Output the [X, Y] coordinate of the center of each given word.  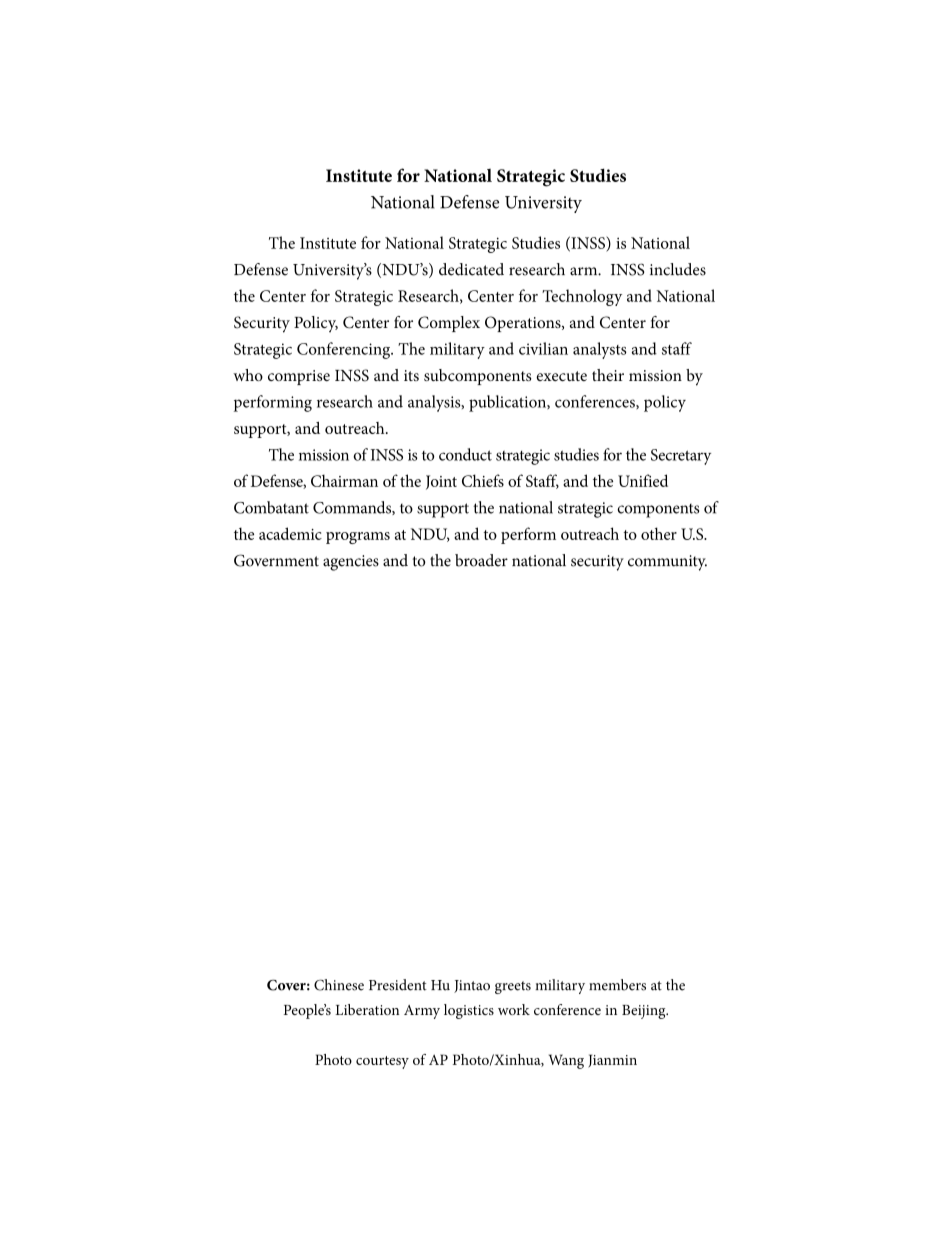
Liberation [367, 1009]
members [617, 985]
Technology [582, 297]
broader [481, 560]
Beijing [645, 1012]
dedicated [471, 269]
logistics [469, 1011]
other [659, 533]
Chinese [339, 985]
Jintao [472, 986]
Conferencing [345, 350]
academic [290, 533]
